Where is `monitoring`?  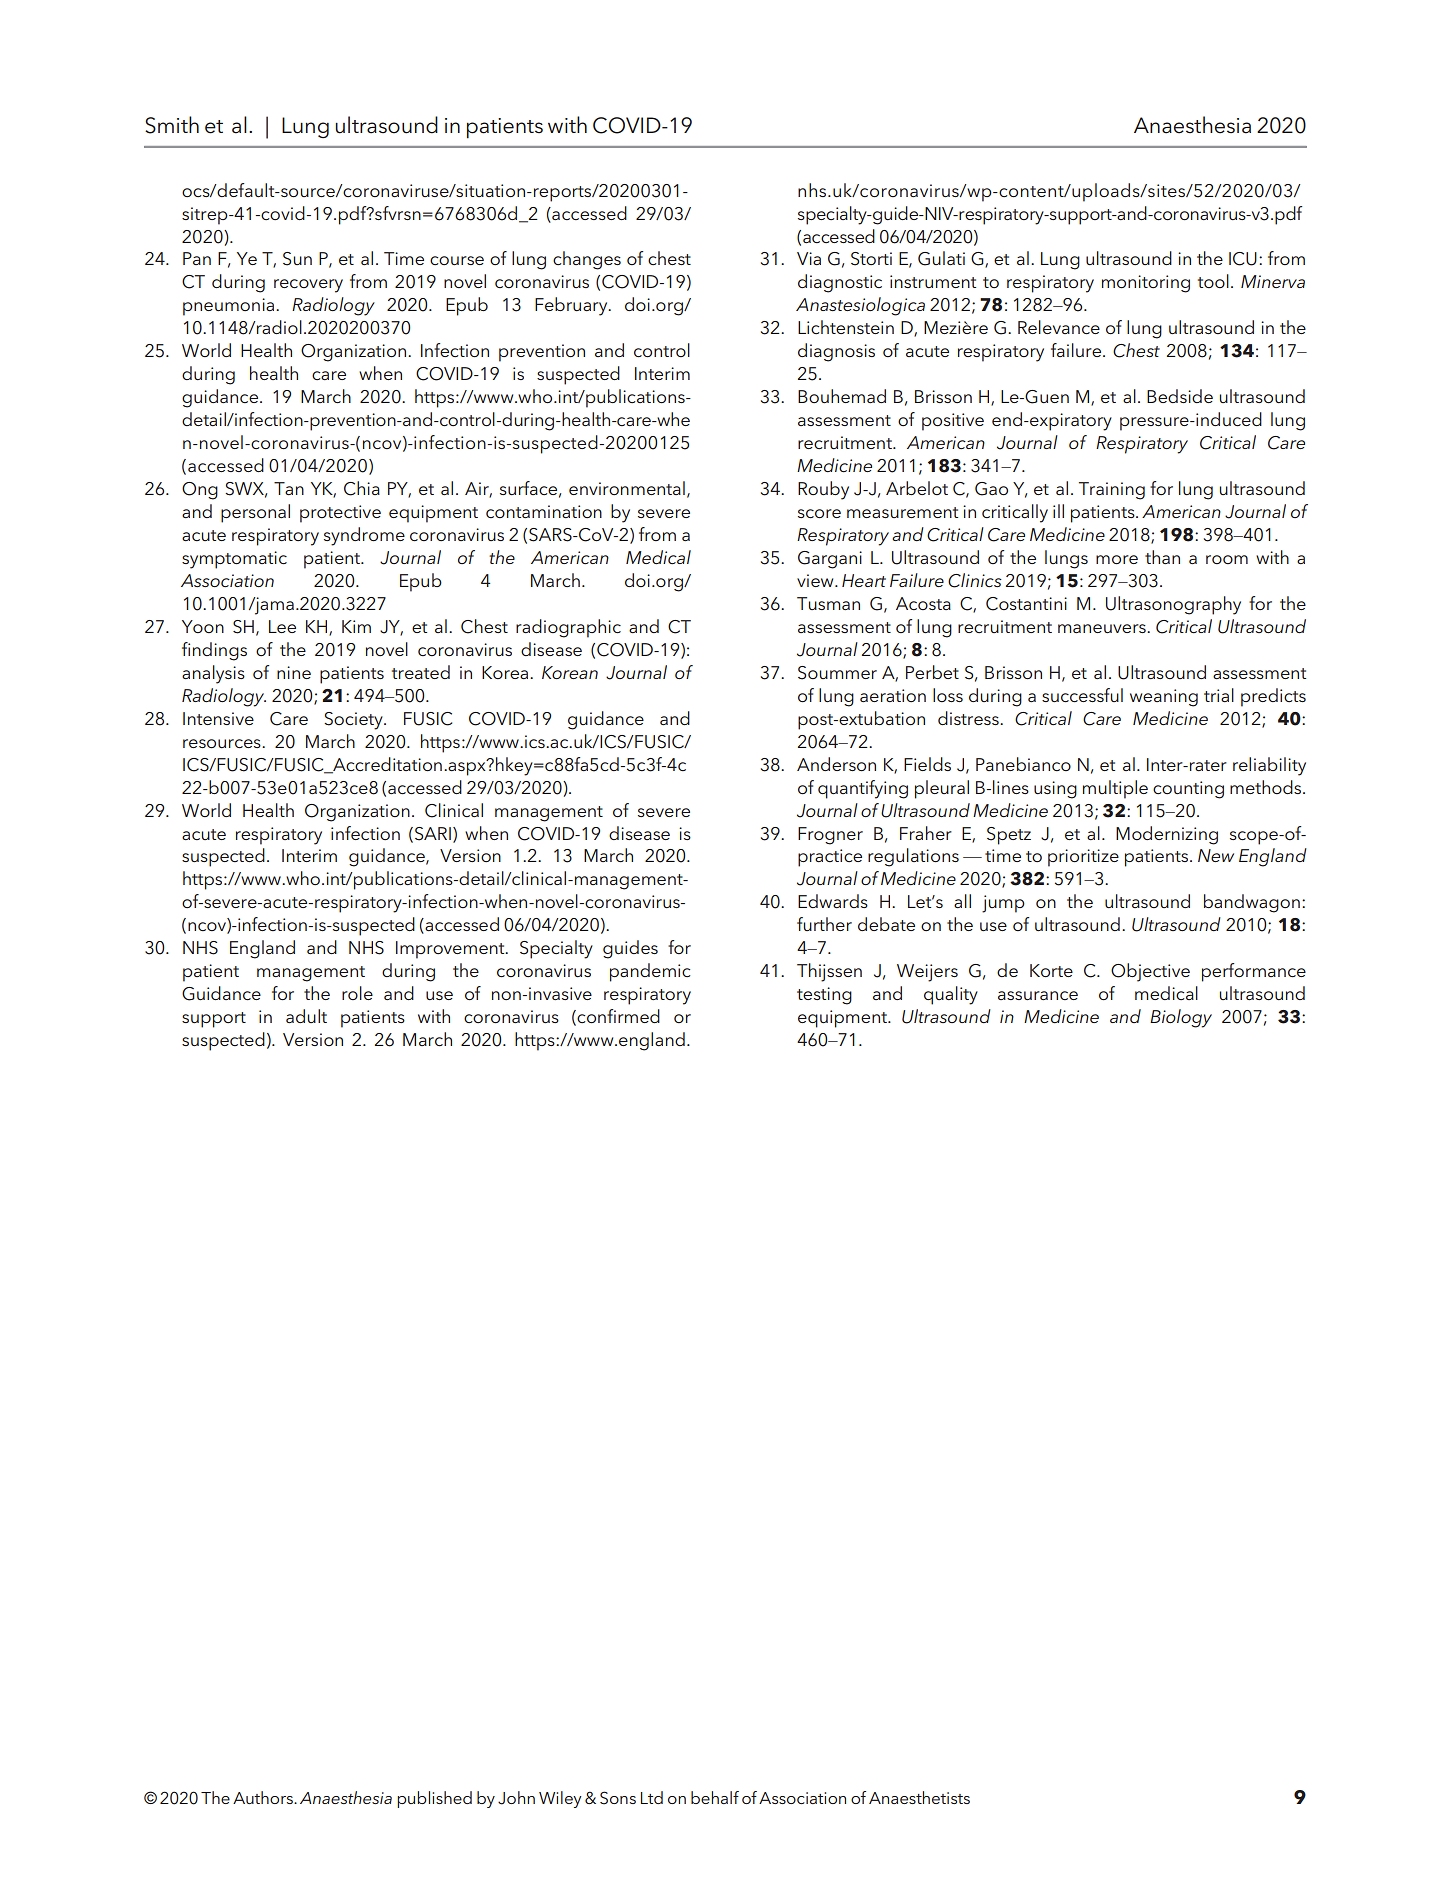 monitoring is located at coordinates (1146, 284).
